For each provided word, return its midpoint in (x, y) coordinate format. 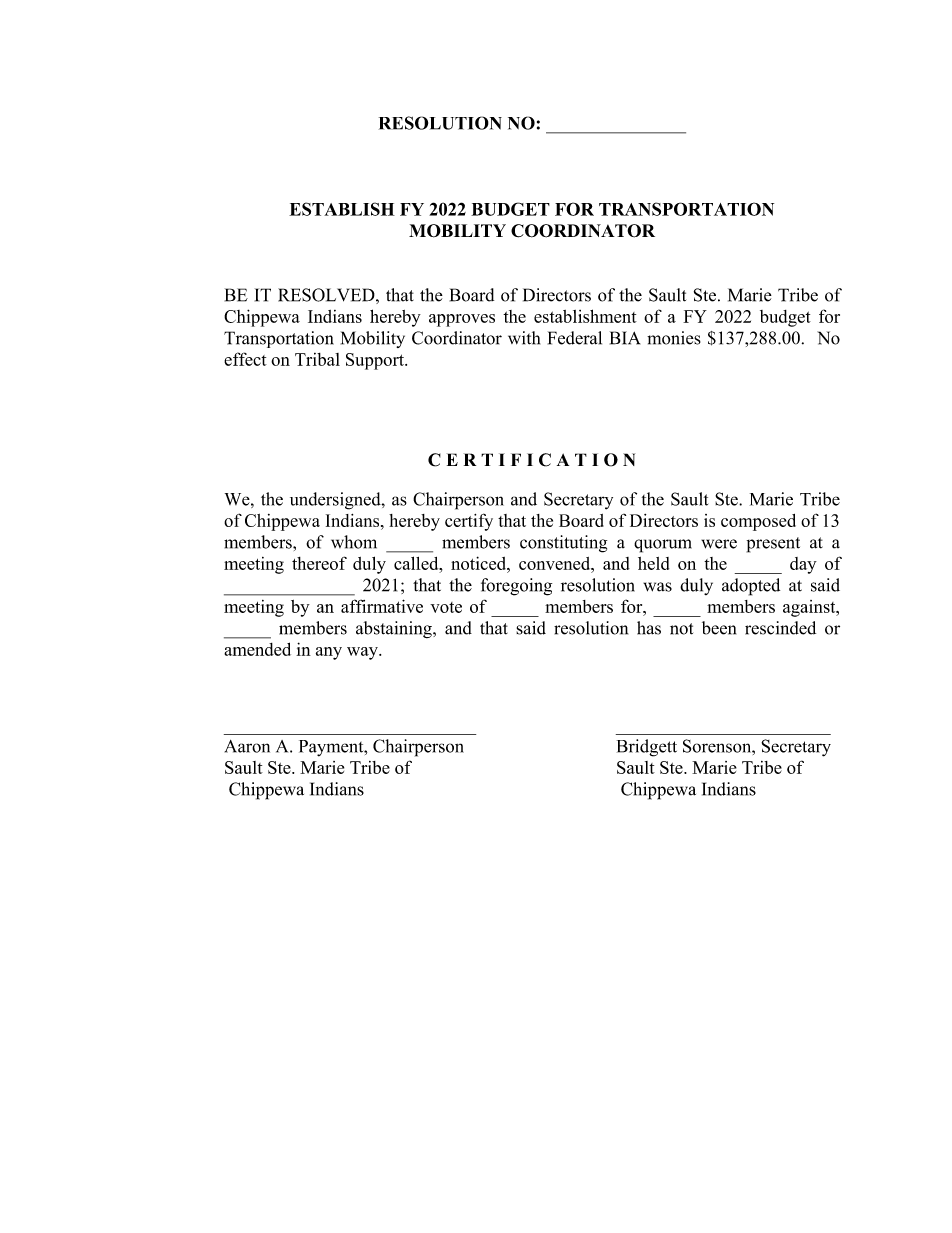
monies (674, 338)
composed (758, 522)
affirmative (382, 606)
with (524, 338)
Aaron (247, 746)
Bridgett (647, 748)
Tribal (317, 359)
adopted (751, 587)
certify (469, 522)
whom (354, 542)
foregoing (516, 587)
